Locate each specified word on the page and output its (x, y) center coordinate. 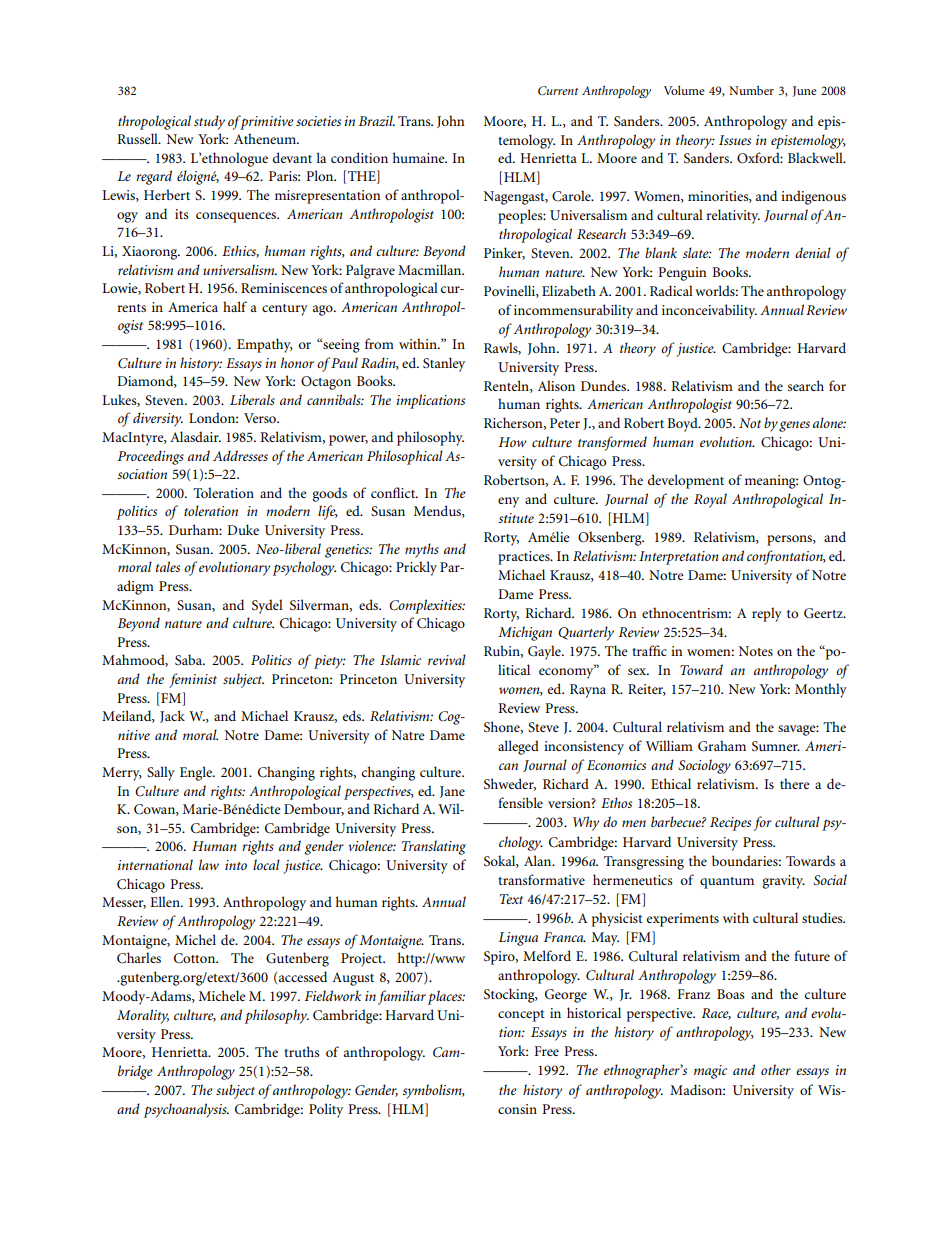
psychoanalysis (186, 1110)
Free (547, 1051)
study (209, 122)
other (776, 1069)
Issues (735, 140)
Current (558, 91)
